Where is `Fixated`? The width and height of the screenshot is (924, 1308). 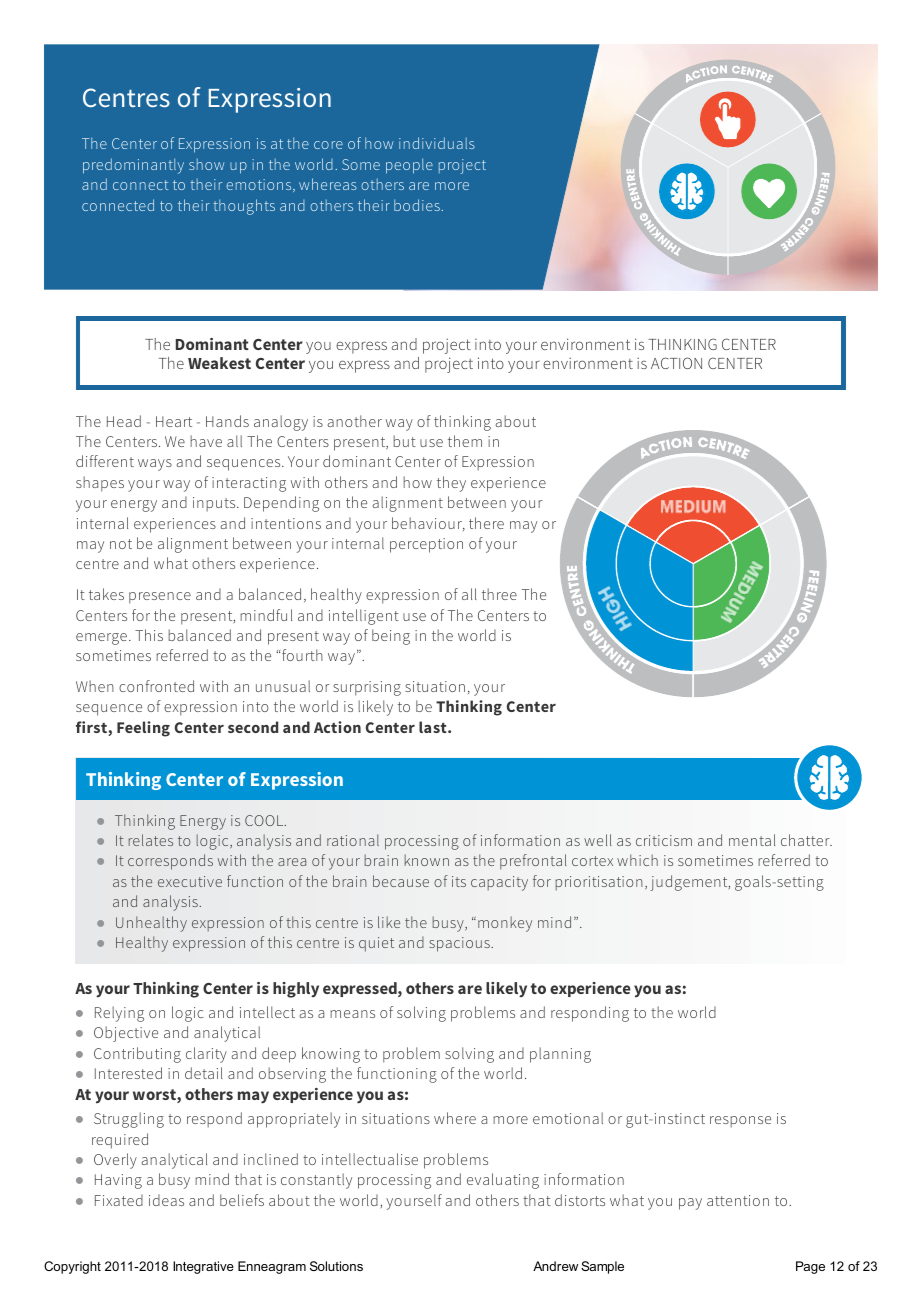
Fixated is located at coordinates (119, 1200).
